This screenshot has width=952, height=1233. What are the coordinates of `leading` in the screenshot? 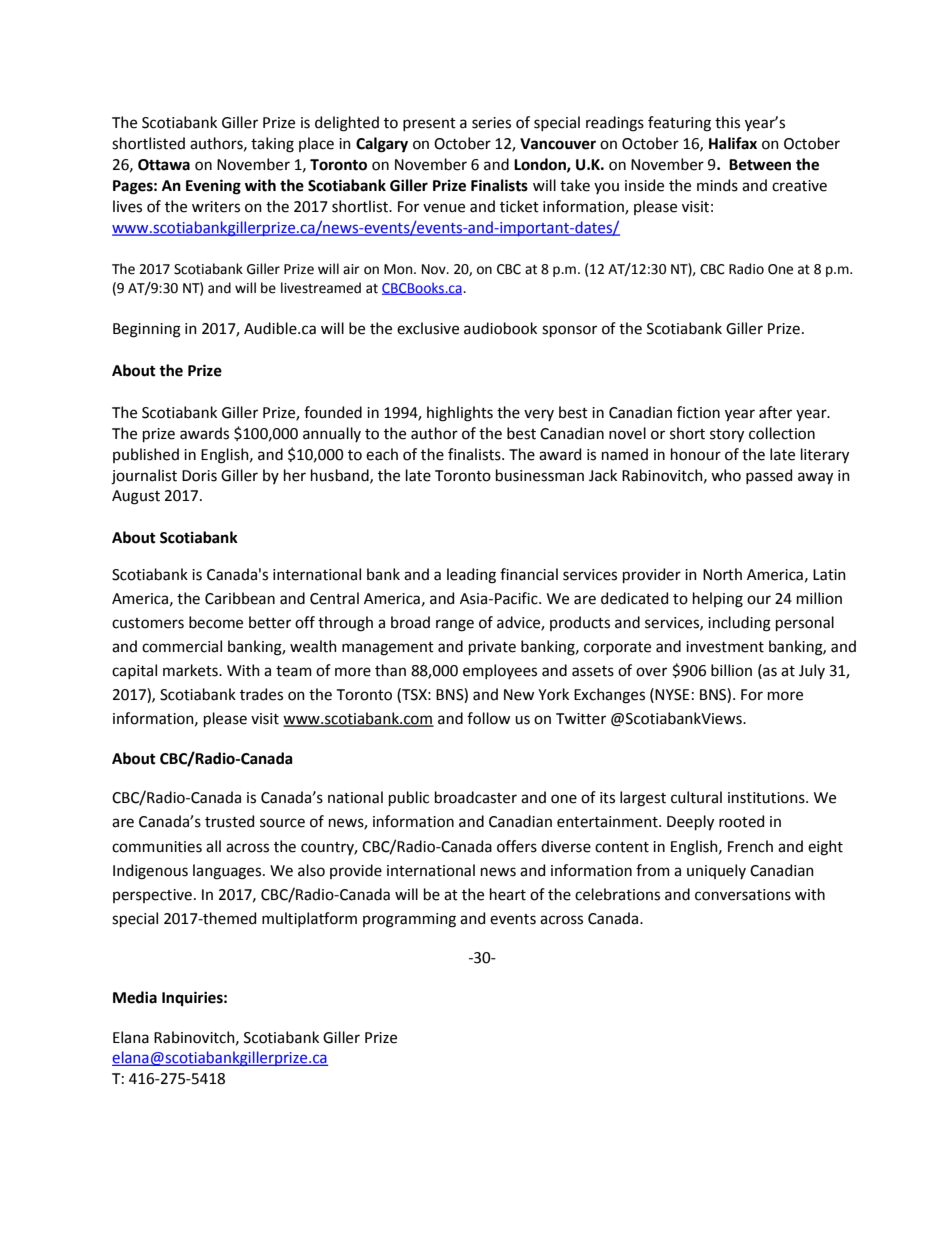 It's located at (471, 576).
